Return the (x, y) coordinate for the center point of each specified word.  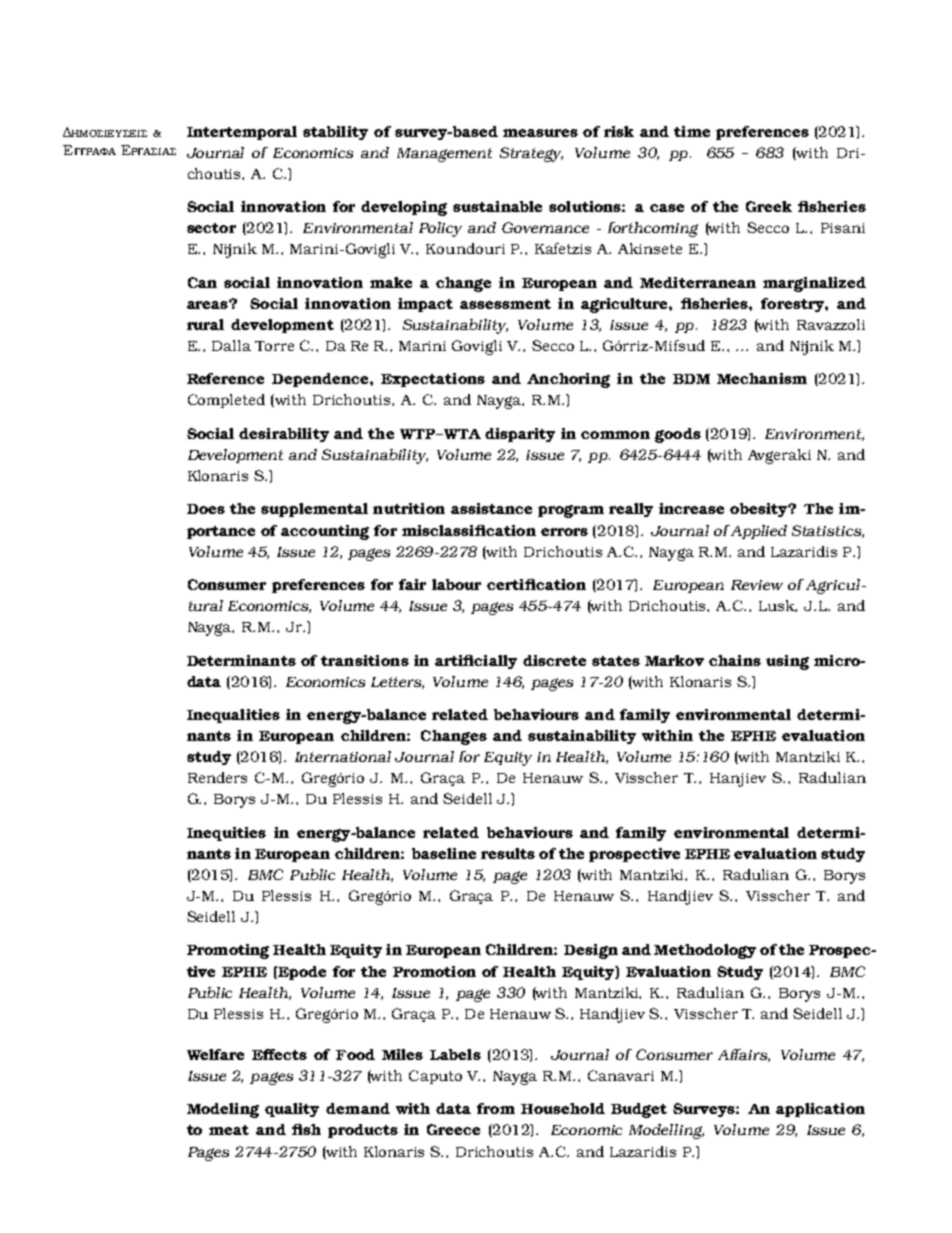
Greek (769, 206)
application (820, 1110)
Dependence (321, 380)
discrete (554, 660)
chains (735, 660)
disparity (520, 435)
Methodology (705, 951)
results (508, 853)
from (496, 1108)
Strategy (531, 154)
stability (335, 133)
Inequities (226, 834)
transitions (365, 660)
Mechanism (762, 378)
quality (292, 1110)
